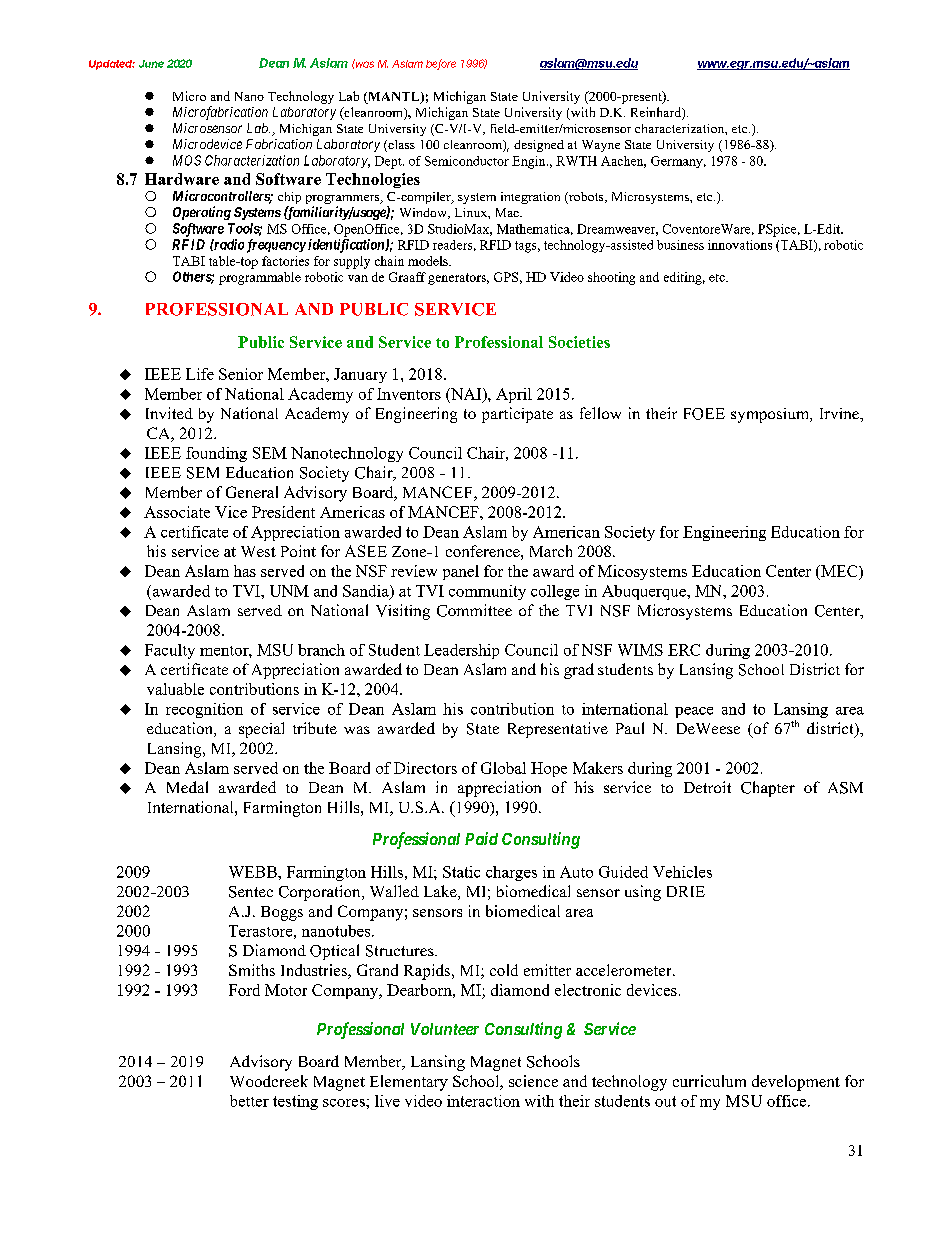 This screenshot has width=952, height=1233. Describe the element at coordinates (503, 768) in the screenshot. I see `Global` at that location.
